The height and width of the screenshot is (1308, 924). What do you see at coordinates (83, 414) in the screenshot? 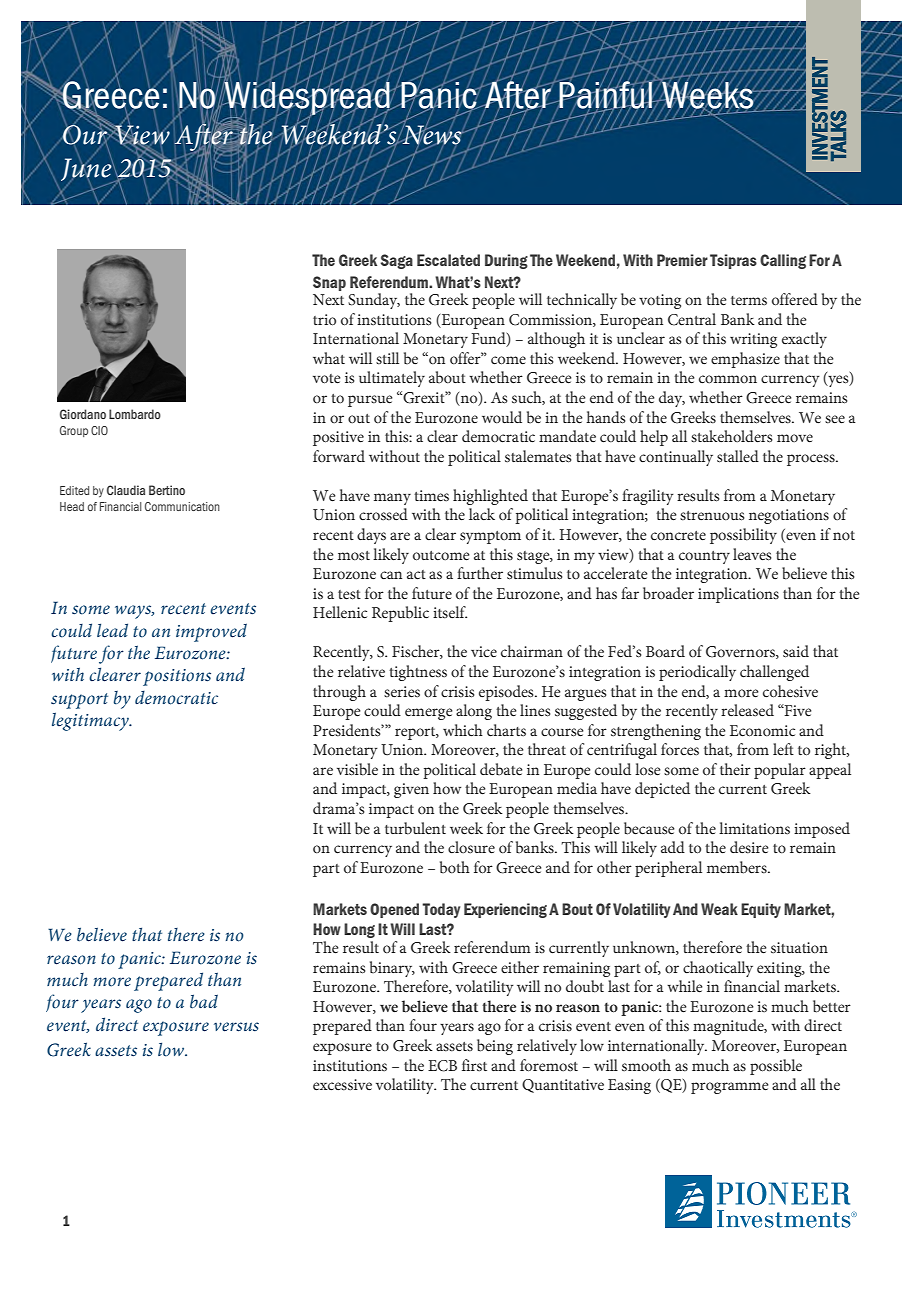
I see `Giordano` at bounding box center [83, 414].
